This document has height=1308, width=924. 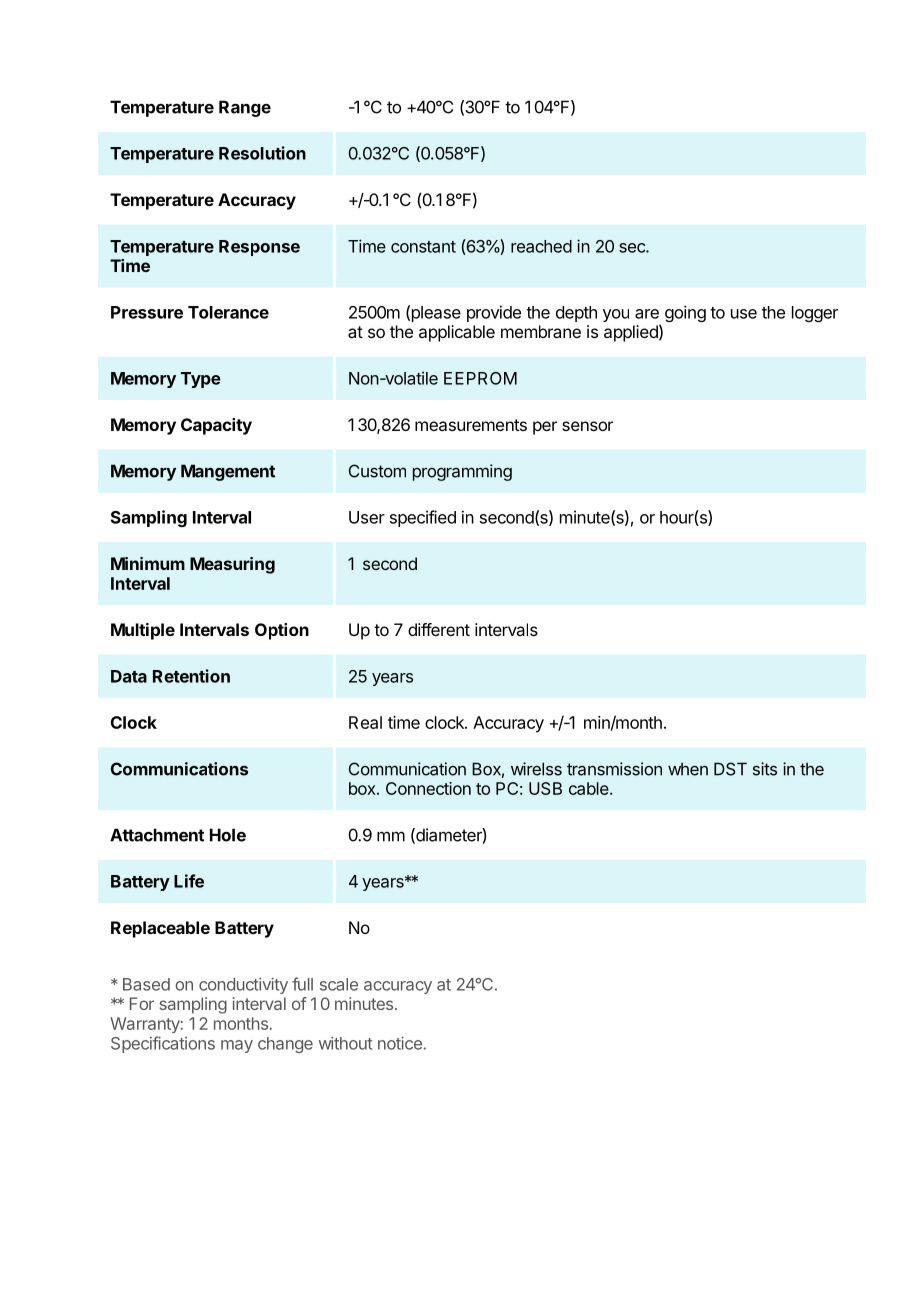 I want to click on DST, so click(x=730, y=769).
